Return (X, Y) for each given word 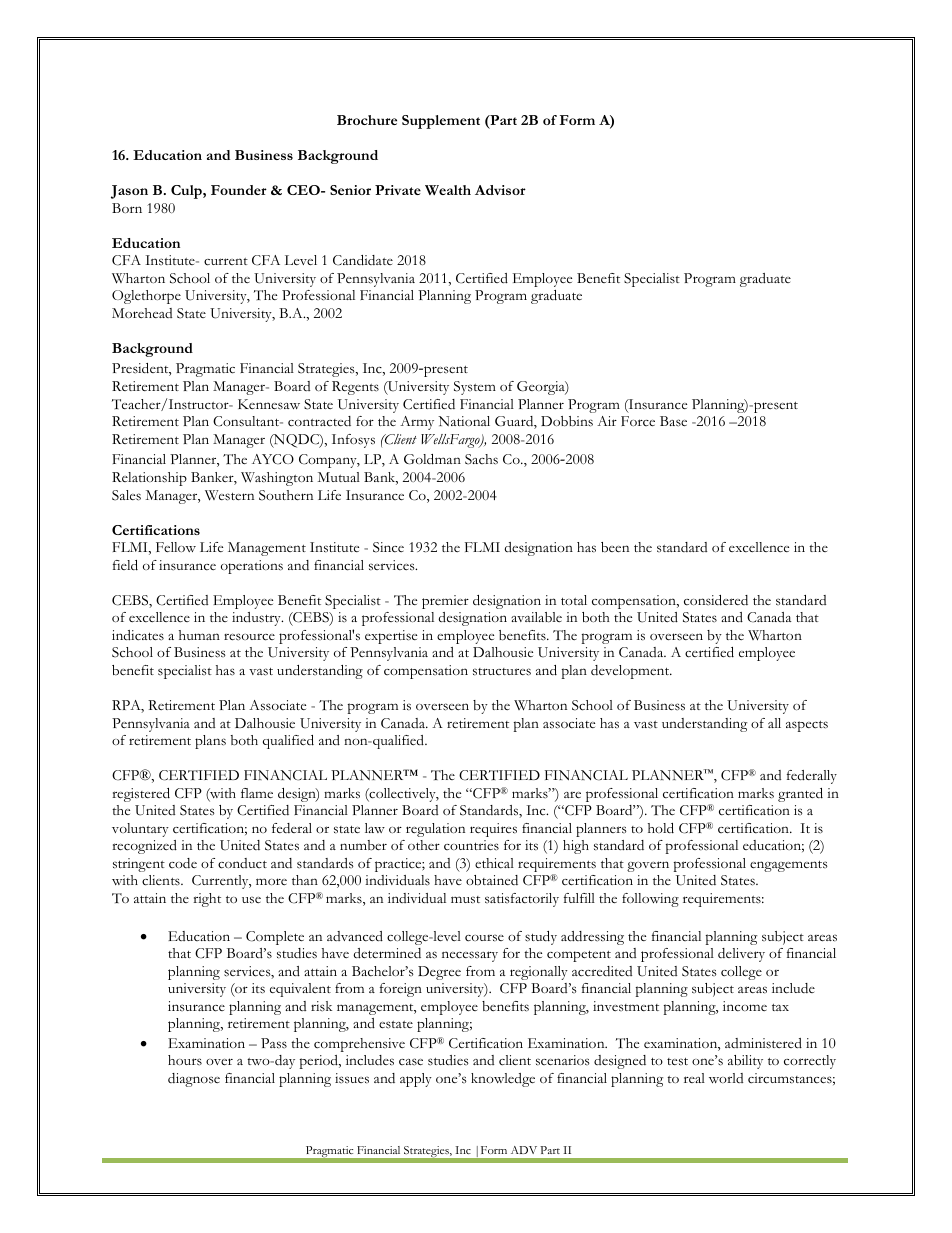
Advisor (500, 190)
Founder (239, 190)
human (199, 635)
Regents (355, 388)
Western (229, 495)
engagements (789, 866)
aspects (807, 726)
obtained (492, 880)
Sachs (481, 459)
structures (502, 672)
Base (673, 421)
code (183, 863)
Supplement (441, 122)
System (475, 388)
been (615, 547)
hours (185, 1060)
